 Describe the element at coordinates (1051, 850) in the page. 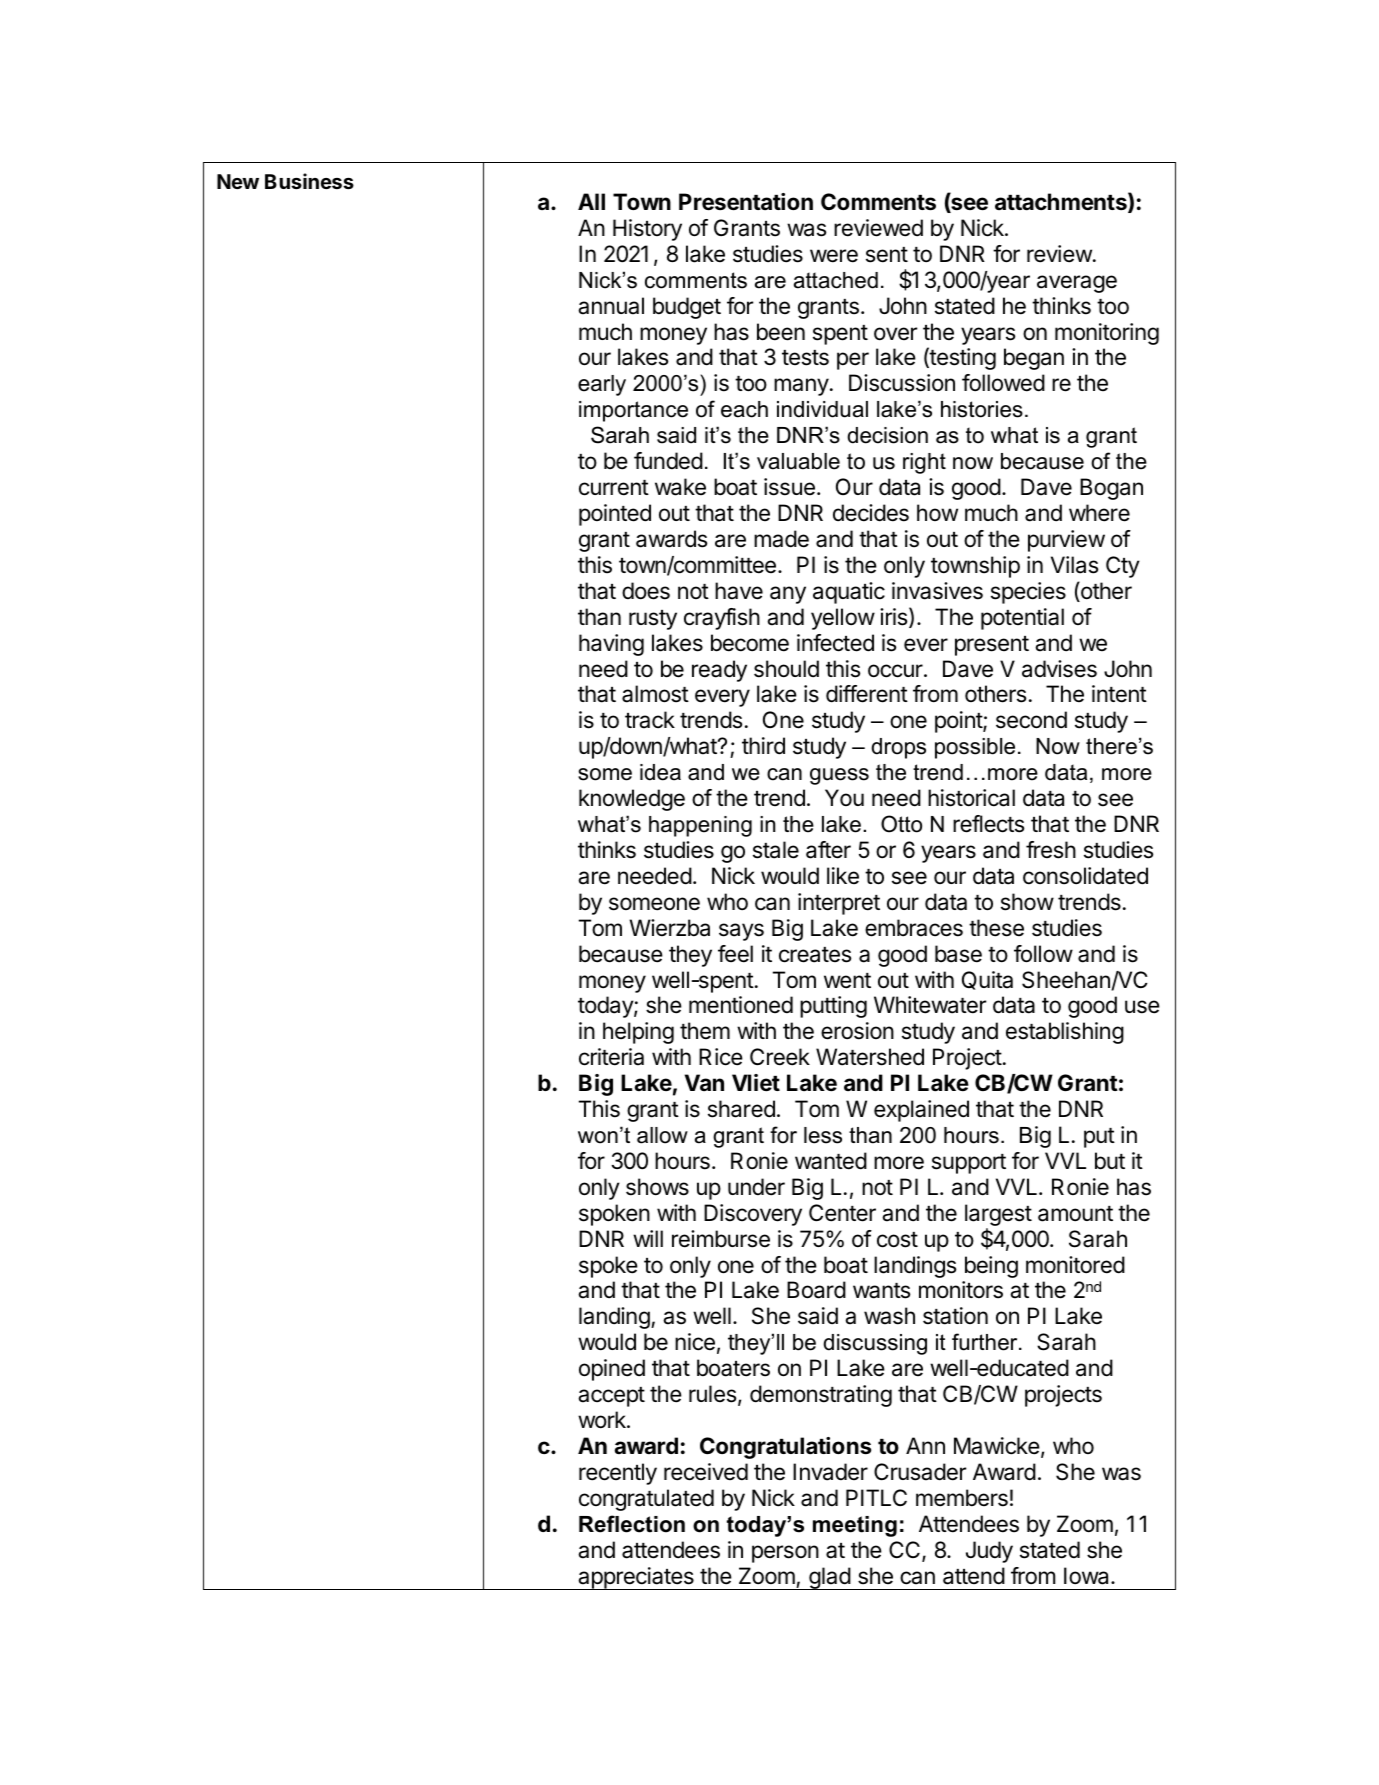

I see `fresh` at that location.
